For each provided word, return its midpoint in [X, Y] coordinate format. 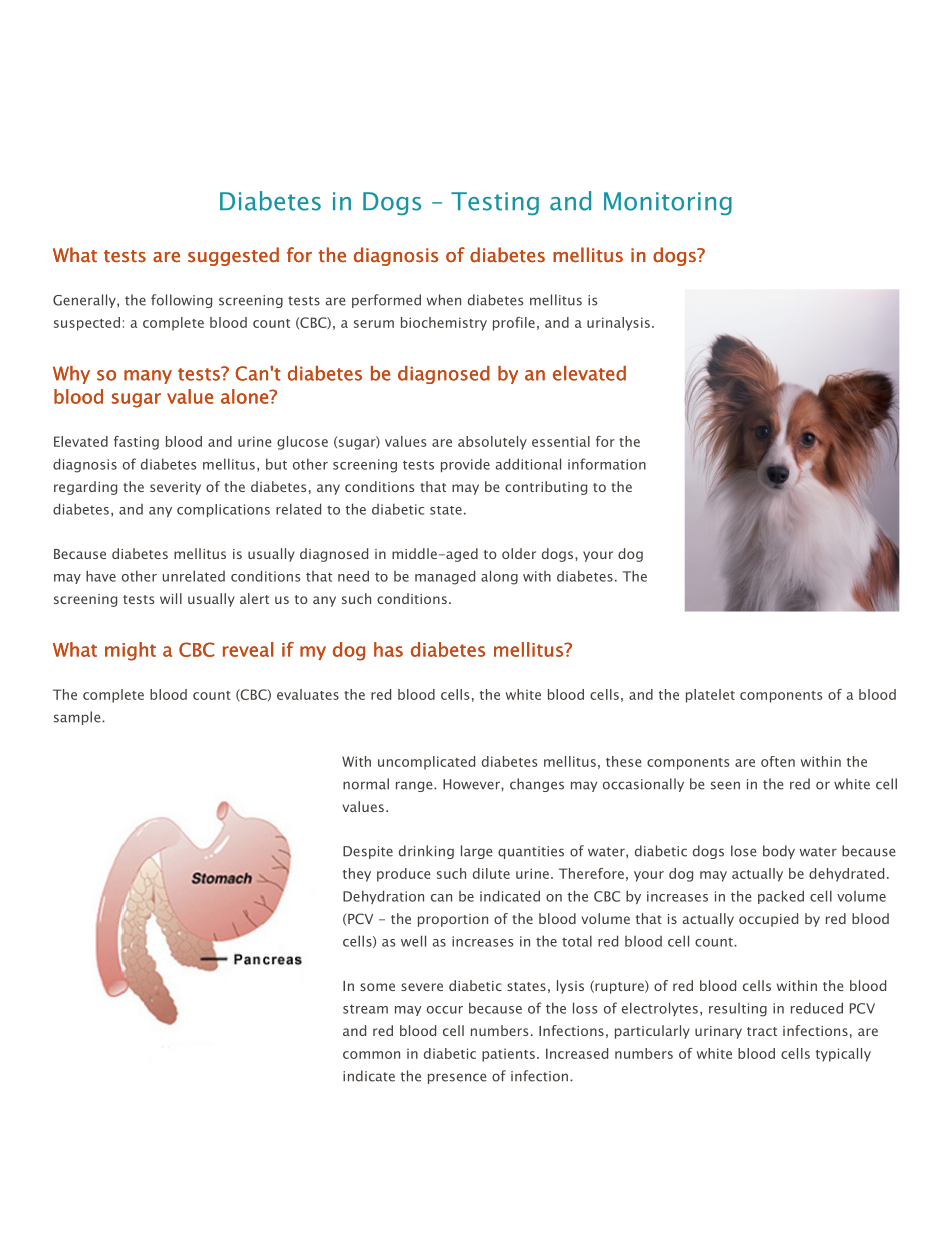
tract [762, 1031]
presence [457, 1078]
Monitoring [668, 203]
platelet [710, 696]
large [477, 852]
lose [744, 851]
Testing [495, 203]
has [388, 649]
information [607, 464]
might [130, 651]
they [357, 875]
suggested [233, 256]
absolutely [492, 443]
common [371, 1055]
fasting [136, 443]
